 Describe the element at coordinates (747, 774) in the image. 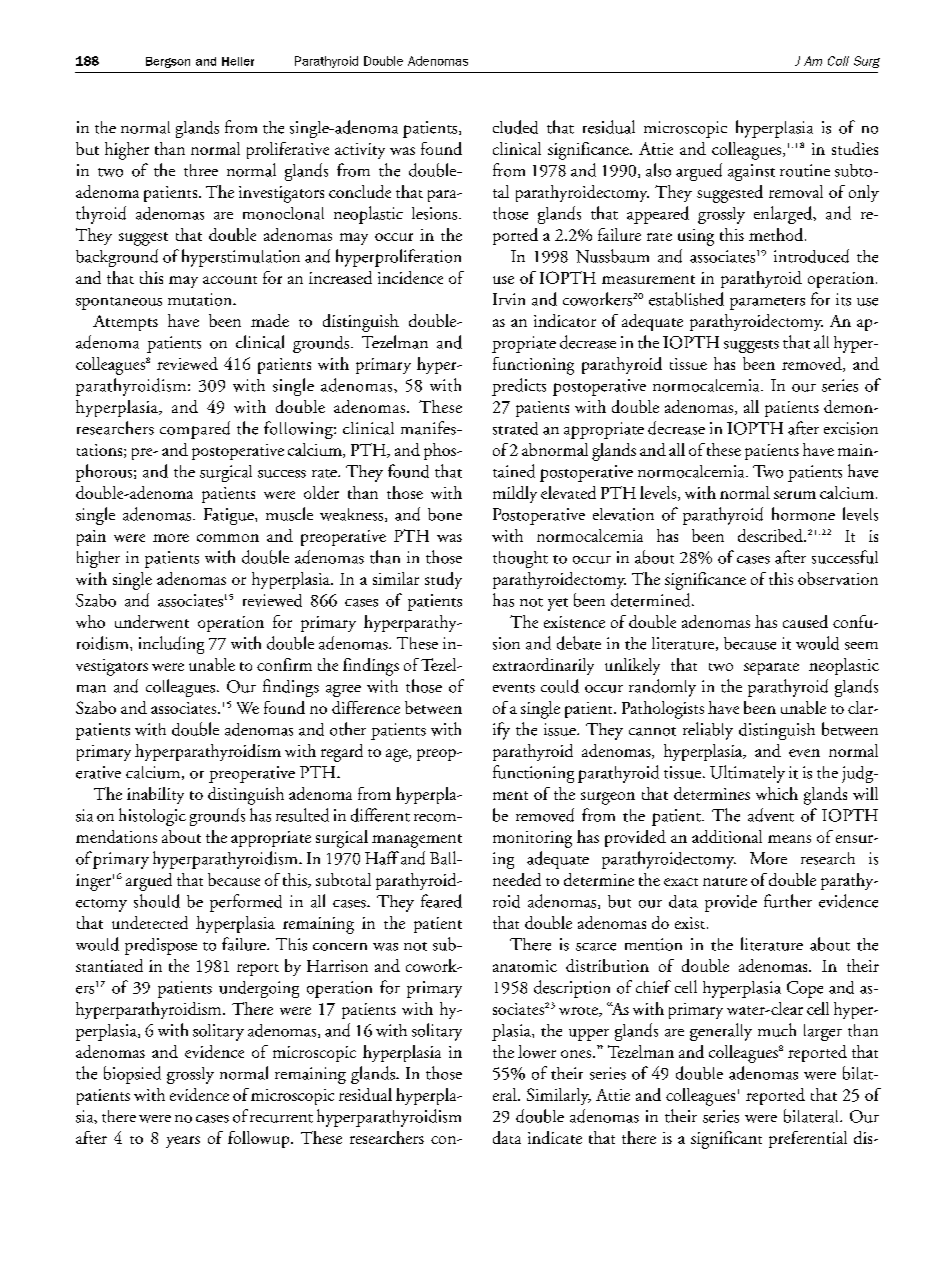

I see `Ultimately` at that location.
